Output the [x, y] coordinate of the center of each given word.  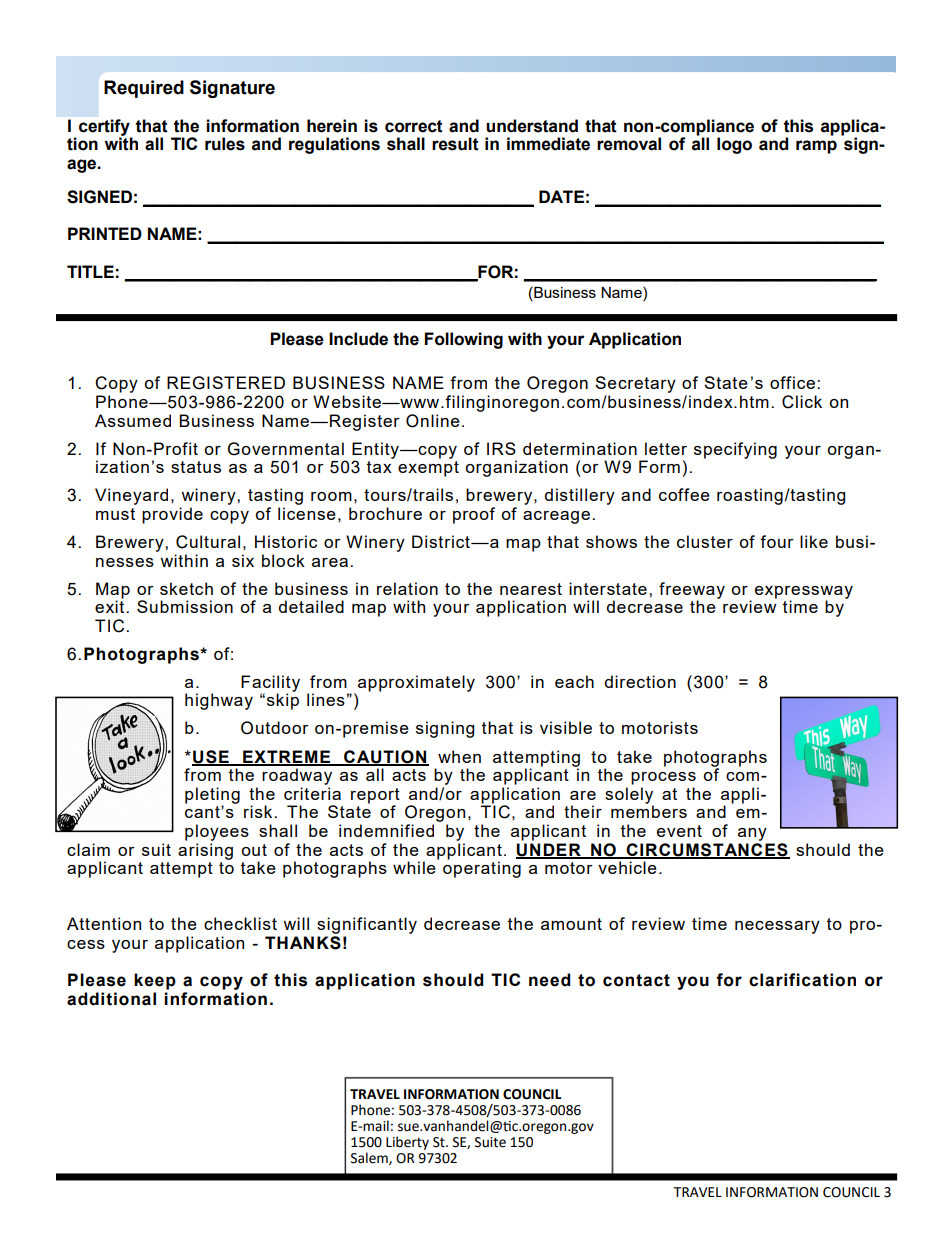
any [752, 834]
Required [144, 89]
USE [211, 757]
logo [734, 145]
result [455, 144]
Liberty [407, 1143]
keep [155, 981]
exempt [428, 469]
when [459, 756]
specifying [735, 450]
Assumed [133, 420]
